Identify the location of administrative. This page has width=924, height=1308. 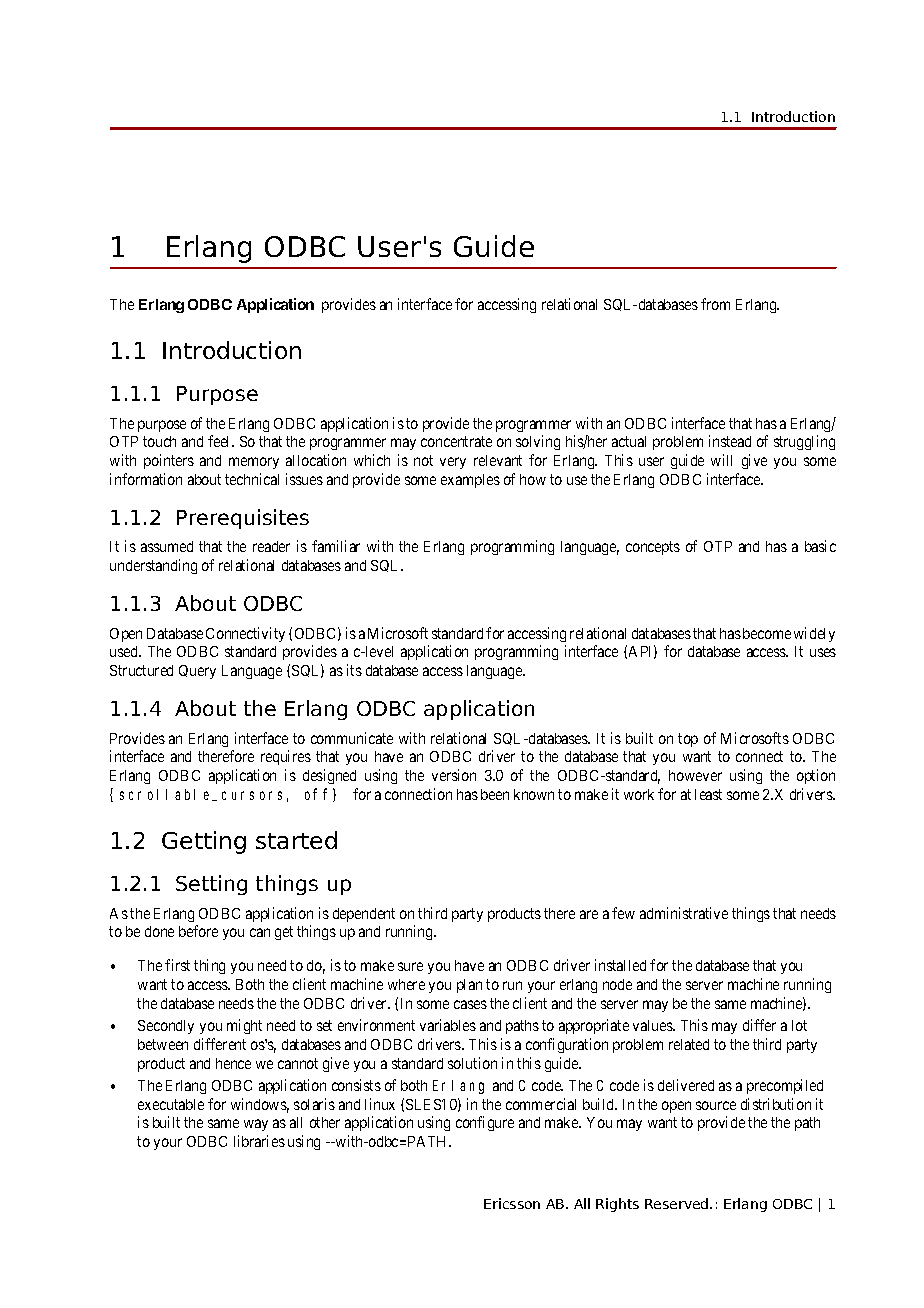
(684, 913).
